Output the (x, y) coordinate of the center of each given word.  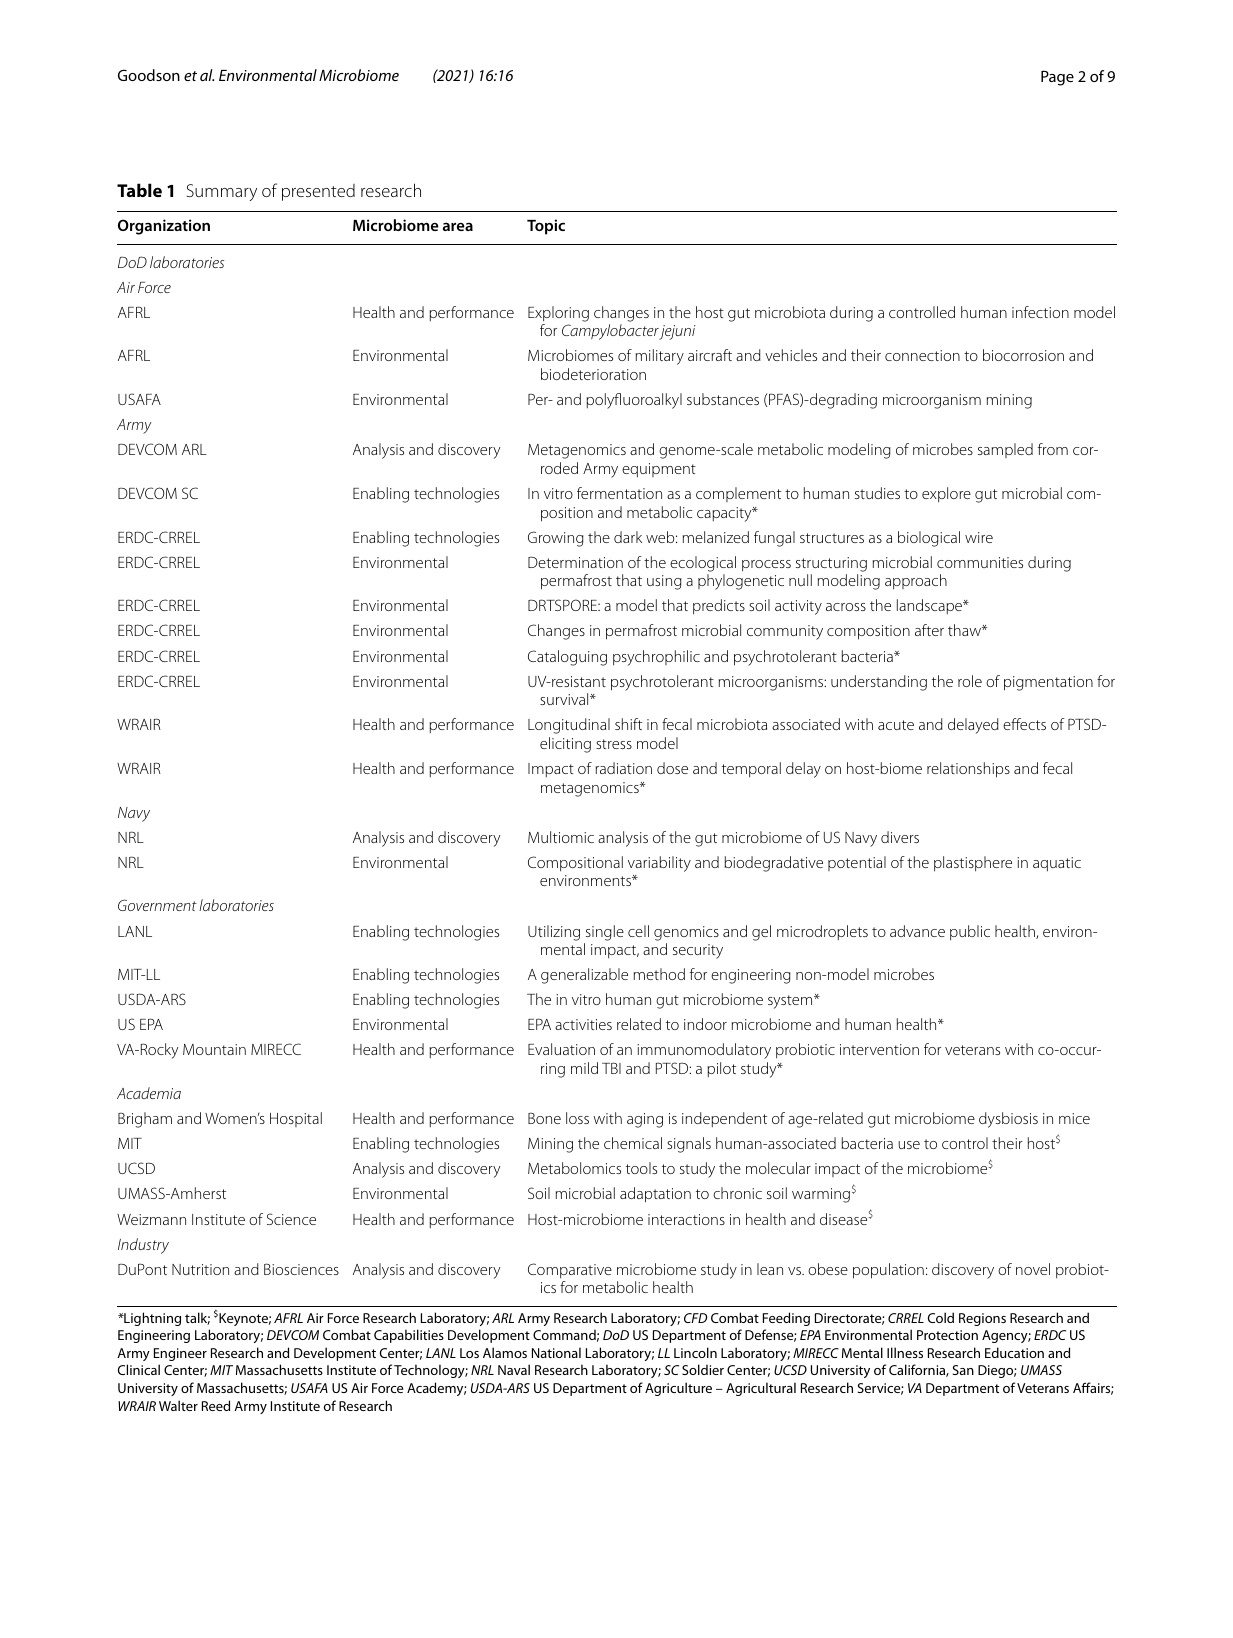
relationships (968, 770)
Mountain (214, 1049)
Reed (216, 1405)
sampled (1005, 450)
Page (1057, 78)
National (556, 1352)
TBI (611, 1068)
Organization (164, 227)
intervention (879, 1049)
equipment (659, 470)
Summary (222, 192)
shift (628, 724)
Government (157, 905)
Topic (546, 227)
